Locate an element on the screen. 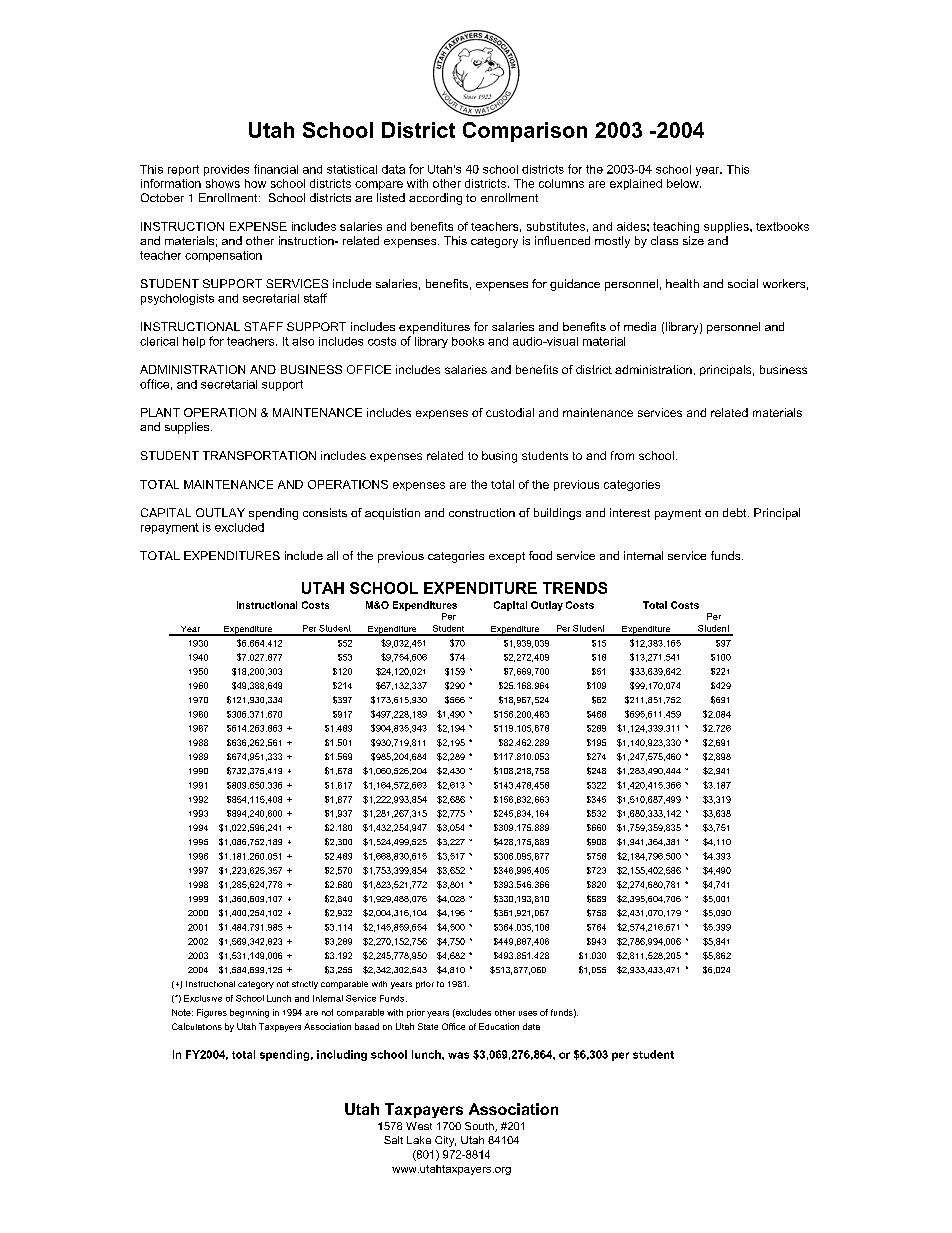  according is located at coordinates (435, 199).
